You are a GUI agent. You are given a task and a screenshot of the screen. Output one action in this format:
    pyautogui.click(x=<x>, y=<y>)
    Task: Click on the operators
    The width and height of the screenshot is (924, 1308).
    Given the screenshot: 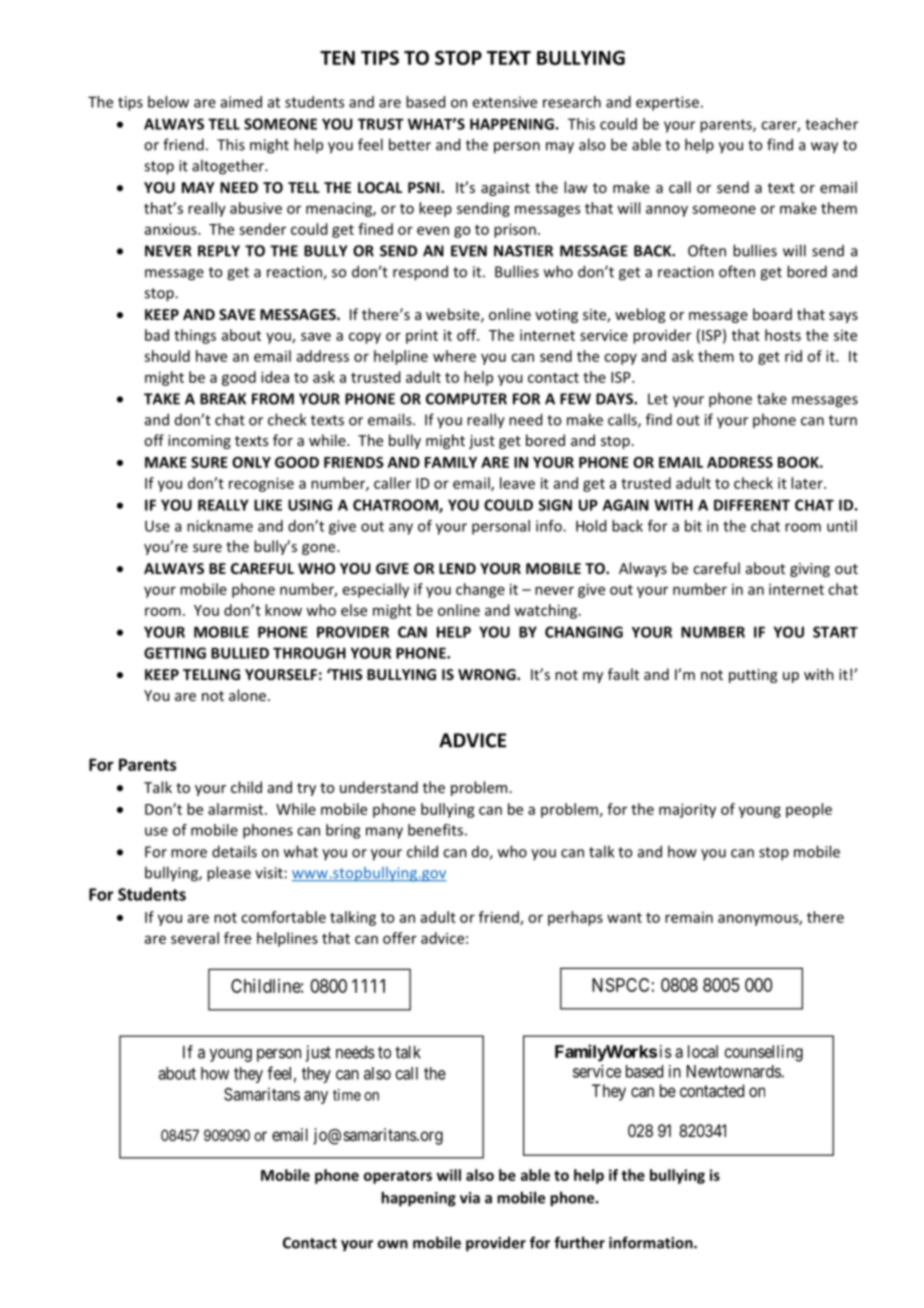 What is the action you would take?
    pyautogui.click(x=398, y=1177)
